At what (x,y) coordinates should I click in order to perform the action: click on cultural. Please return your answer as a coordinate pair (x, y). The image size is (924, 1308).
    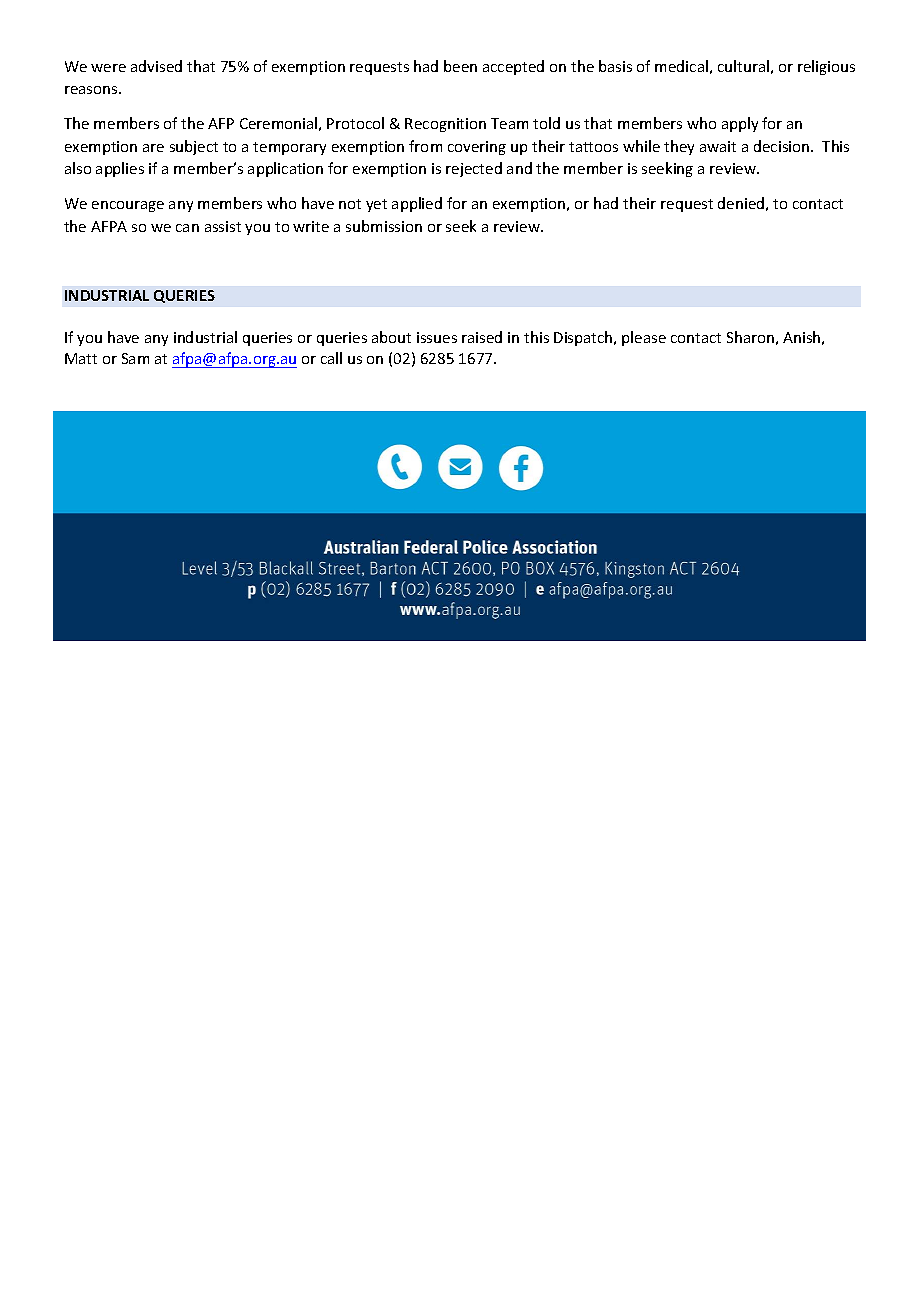
    Looking at the image, I should click on (743, 66).
